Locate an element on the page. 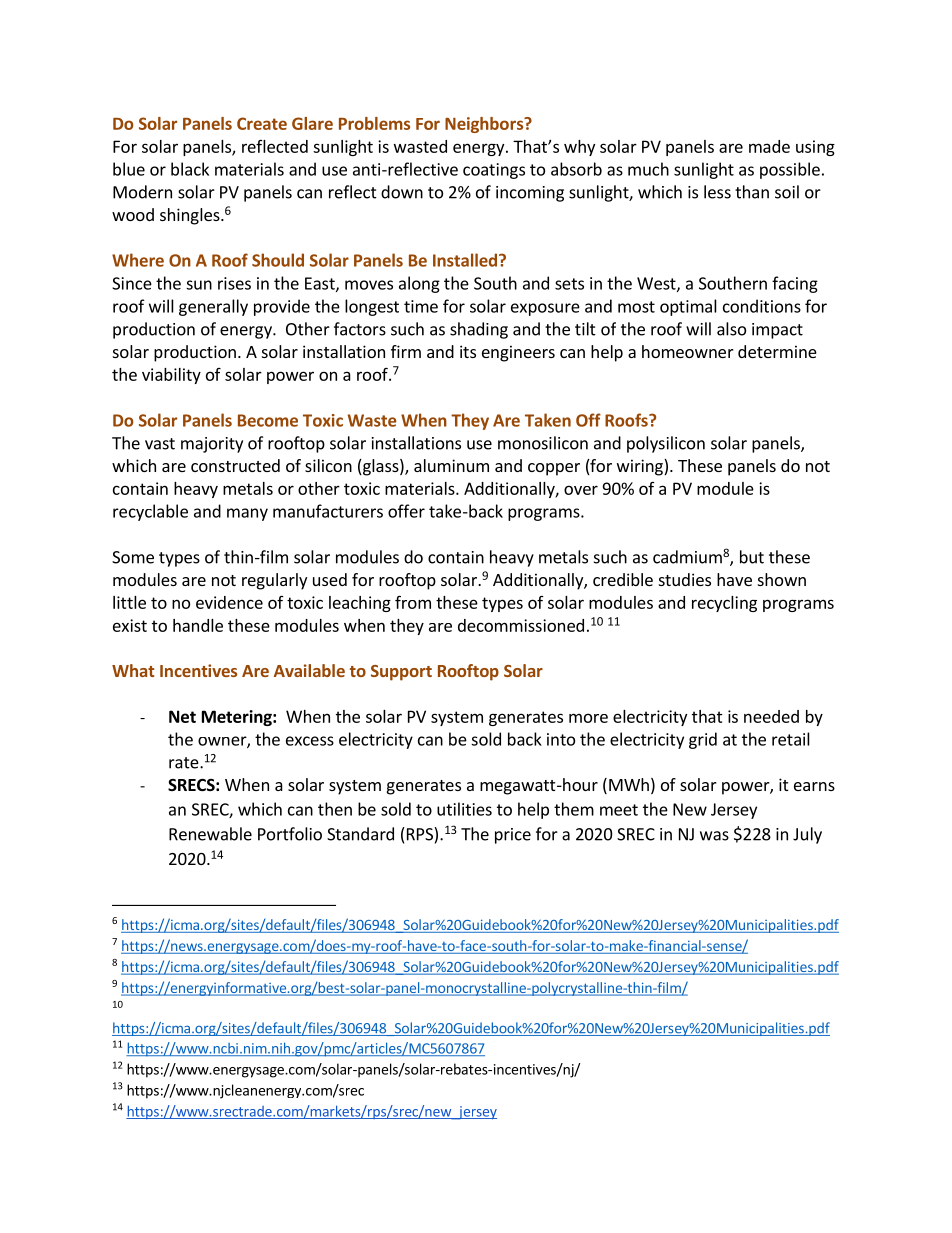  utilities is located at coordinates (464, 809).
